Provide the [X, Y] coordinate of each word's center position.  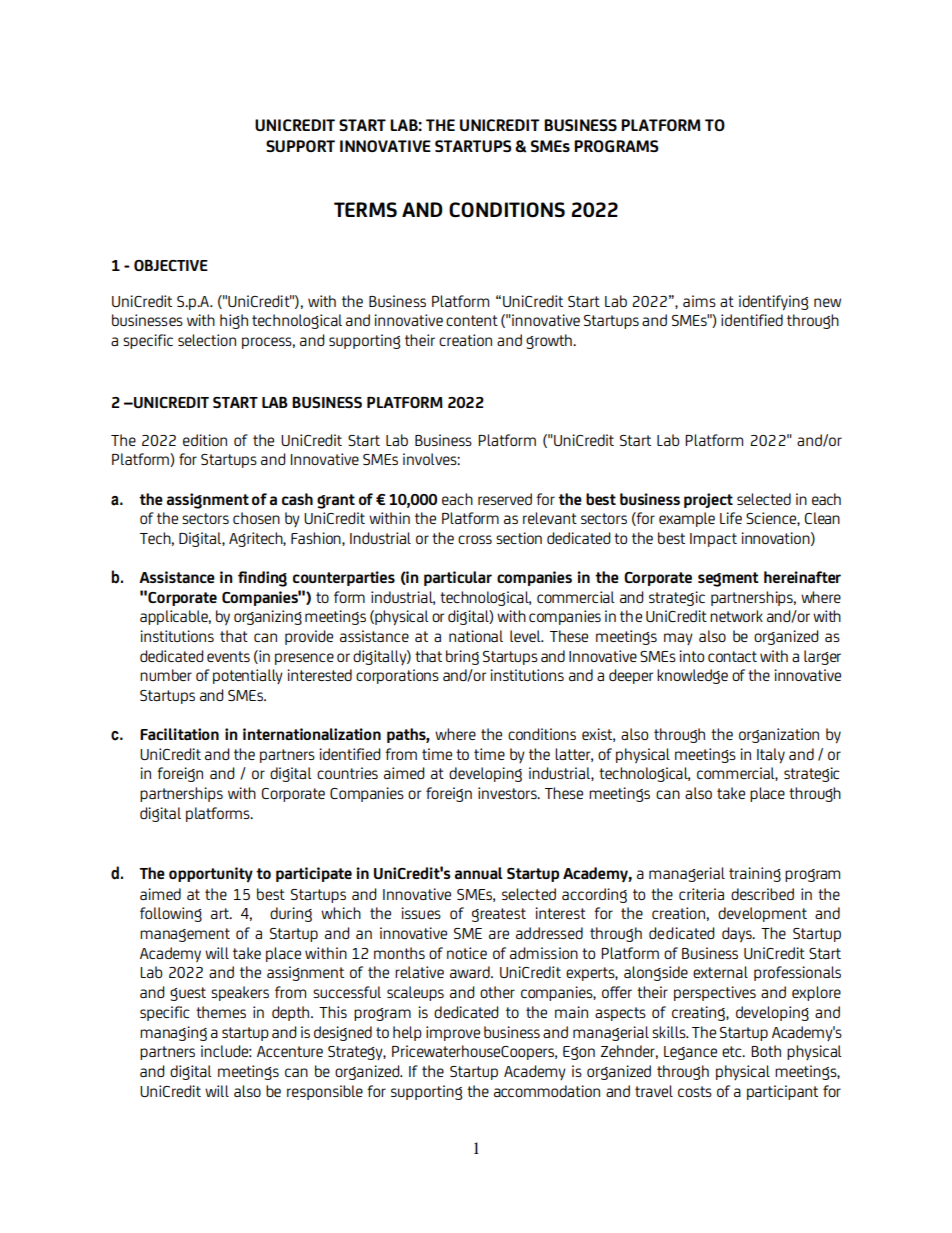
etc [733, 1051]
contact [732, 656]
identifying [773, 303]
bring [462, 657]
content [472, 320]
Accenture [290, 1051]
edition [205, 440]
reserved [505, 499]
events [228, 656]
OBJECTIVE [171, 265]
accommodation [547, 1091]
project [708, 500]
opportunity [211, 875]
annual [479, 873]
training [755, 874]
